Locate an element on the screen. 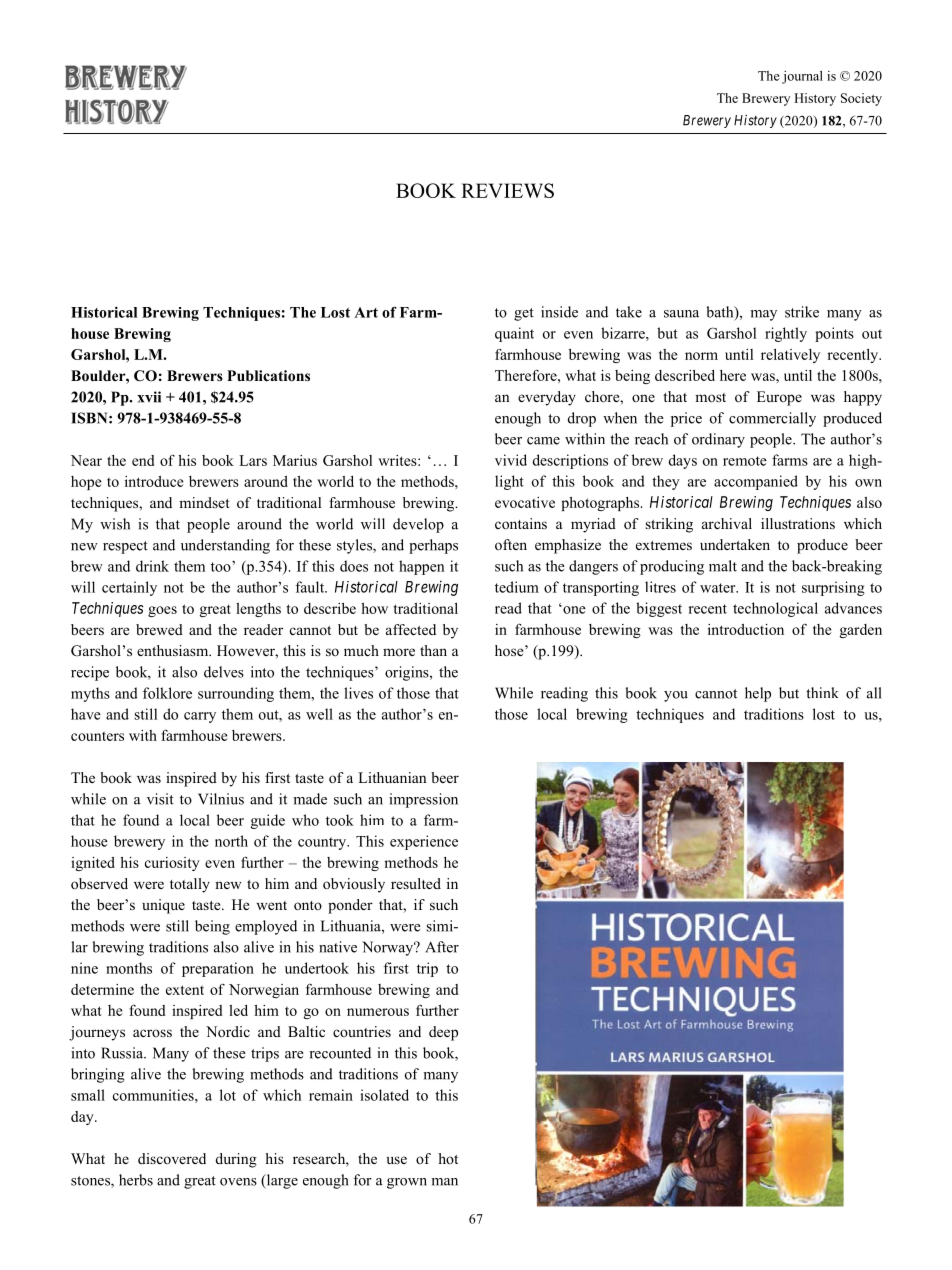 The width and height of the screenshot is (952, 1270). visit is located at coordinates (160, 799).
